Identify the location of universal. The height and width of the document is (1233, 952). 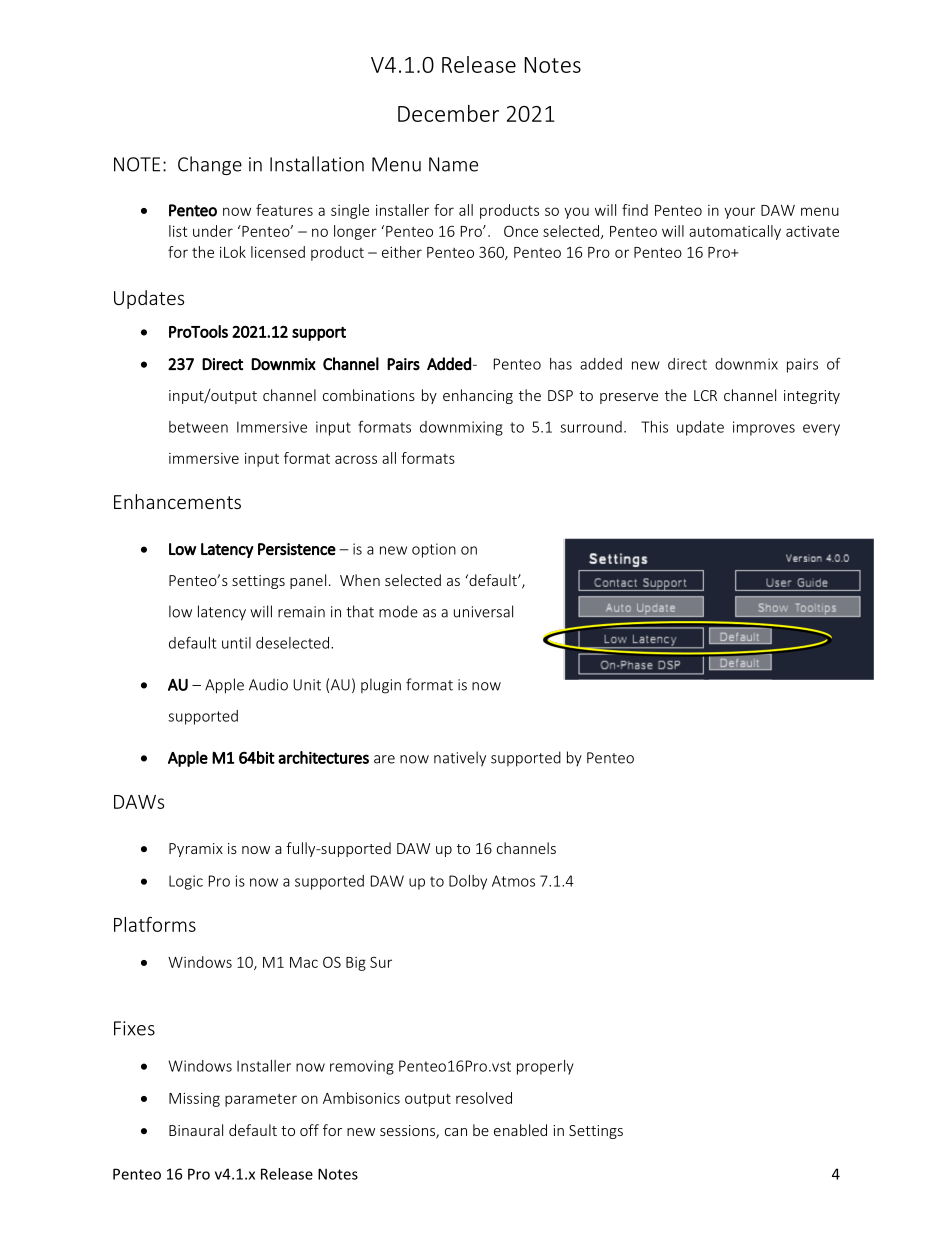
(483, 611).
